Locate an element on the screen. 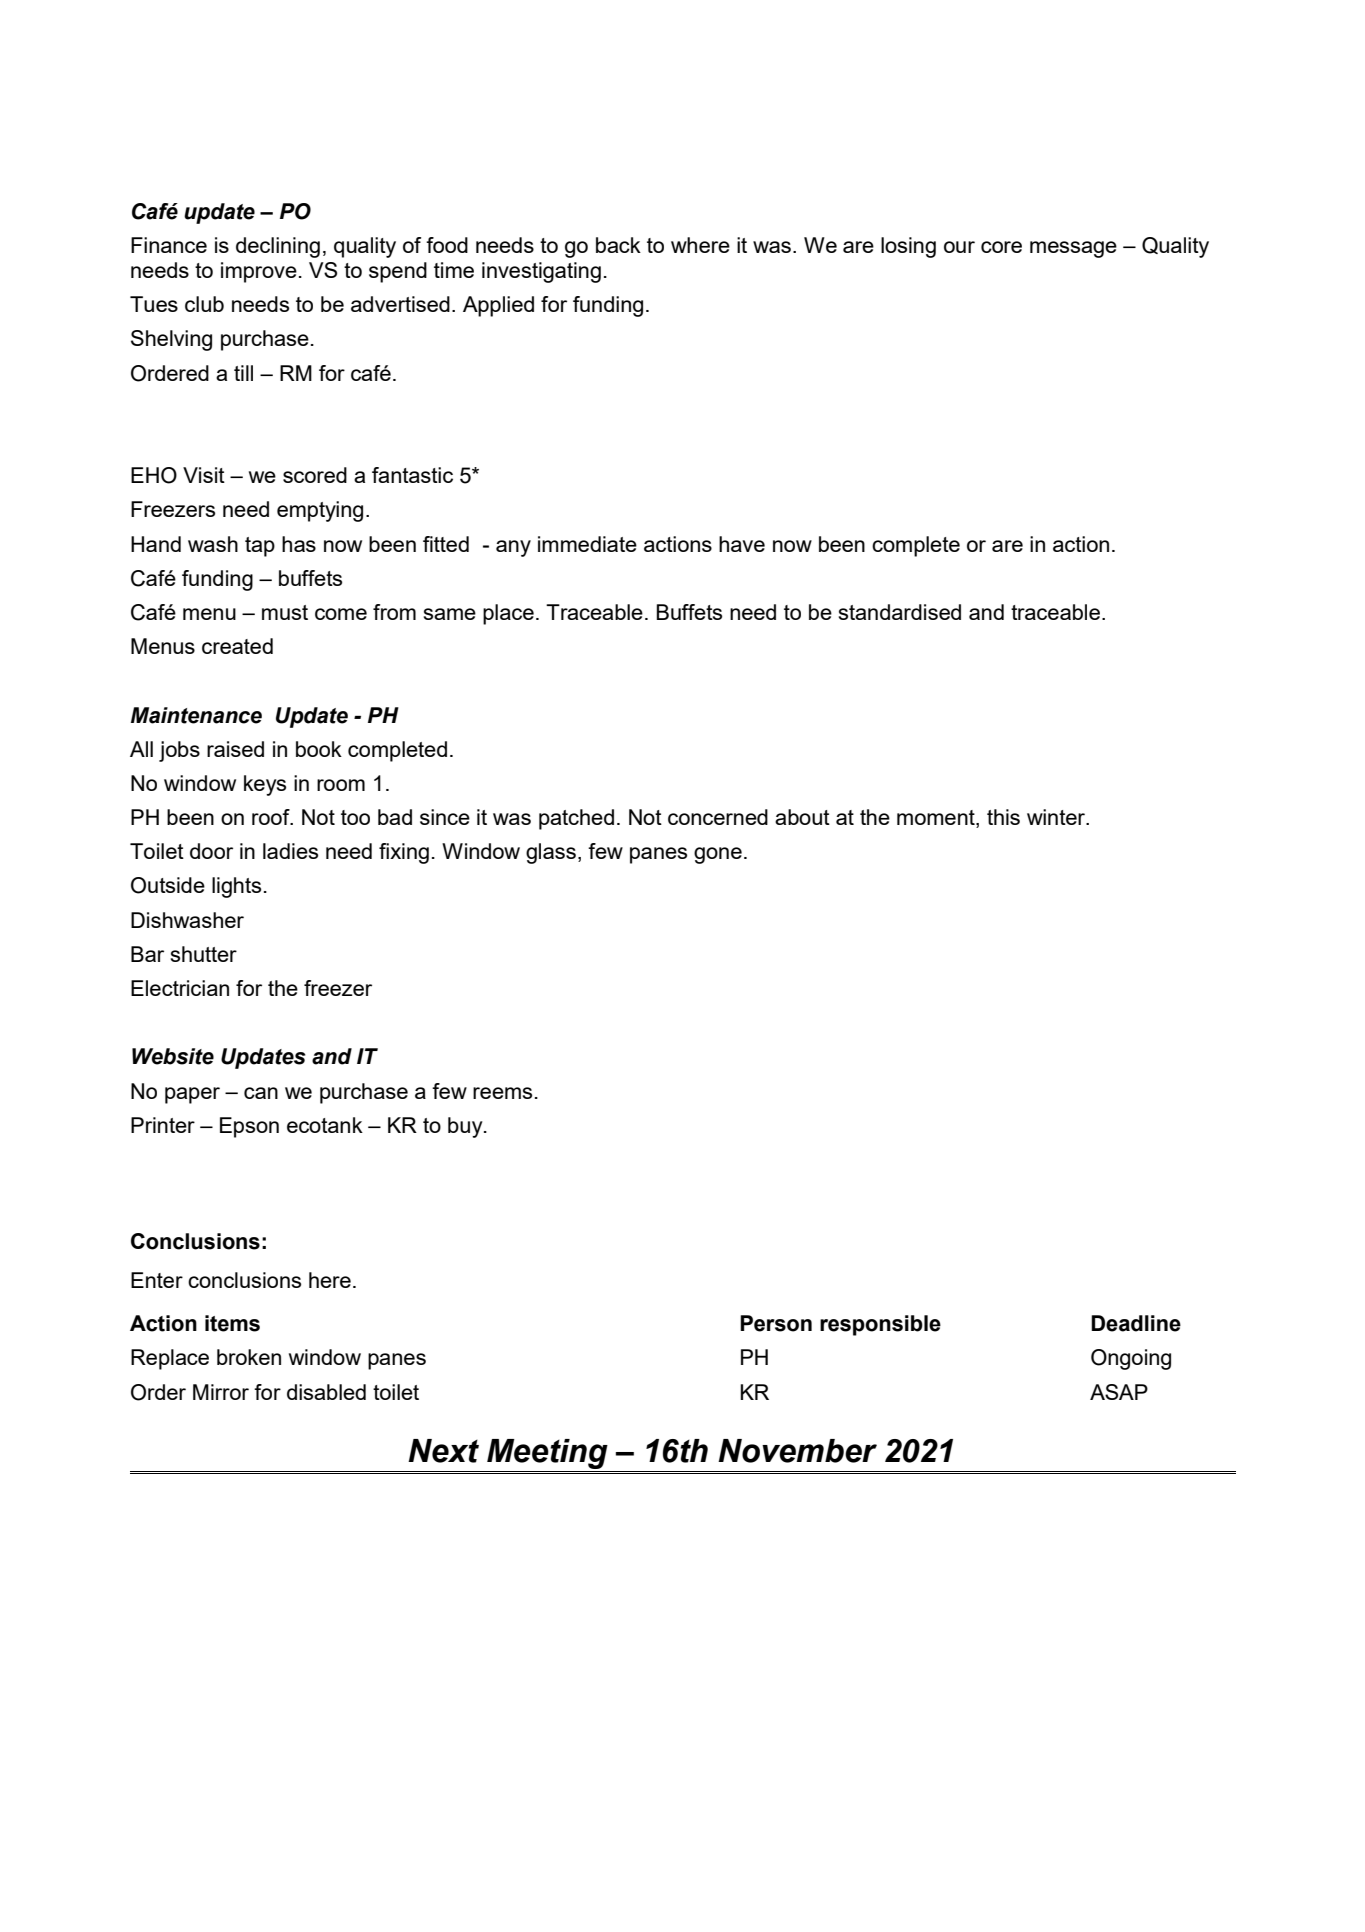 The width and height of the screenshot is (1365, 1932). this is located at coordinates (1003, 817).
